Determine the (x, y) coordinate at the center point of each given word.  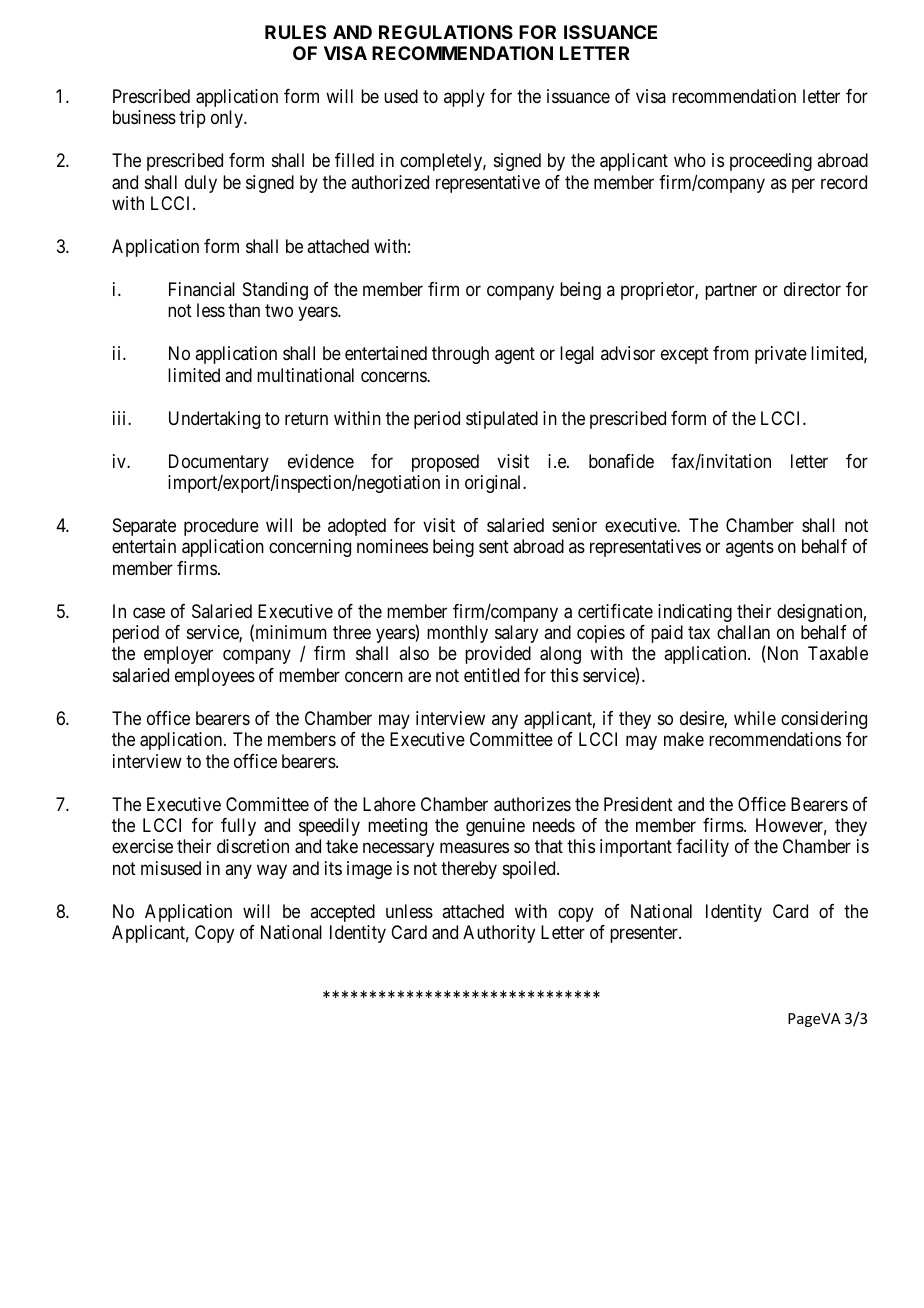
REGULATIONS (446, 32)
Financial (202, 289)
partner (731, 291)
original (494, 484)
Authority (499, 934)
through (460, 355)
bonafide (621, 461)
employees (215, 677)
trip (192, 119)
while (755, 718)
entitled (491, 675)
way (272, 871)
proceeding (771, 162)
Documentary (219, 463)
